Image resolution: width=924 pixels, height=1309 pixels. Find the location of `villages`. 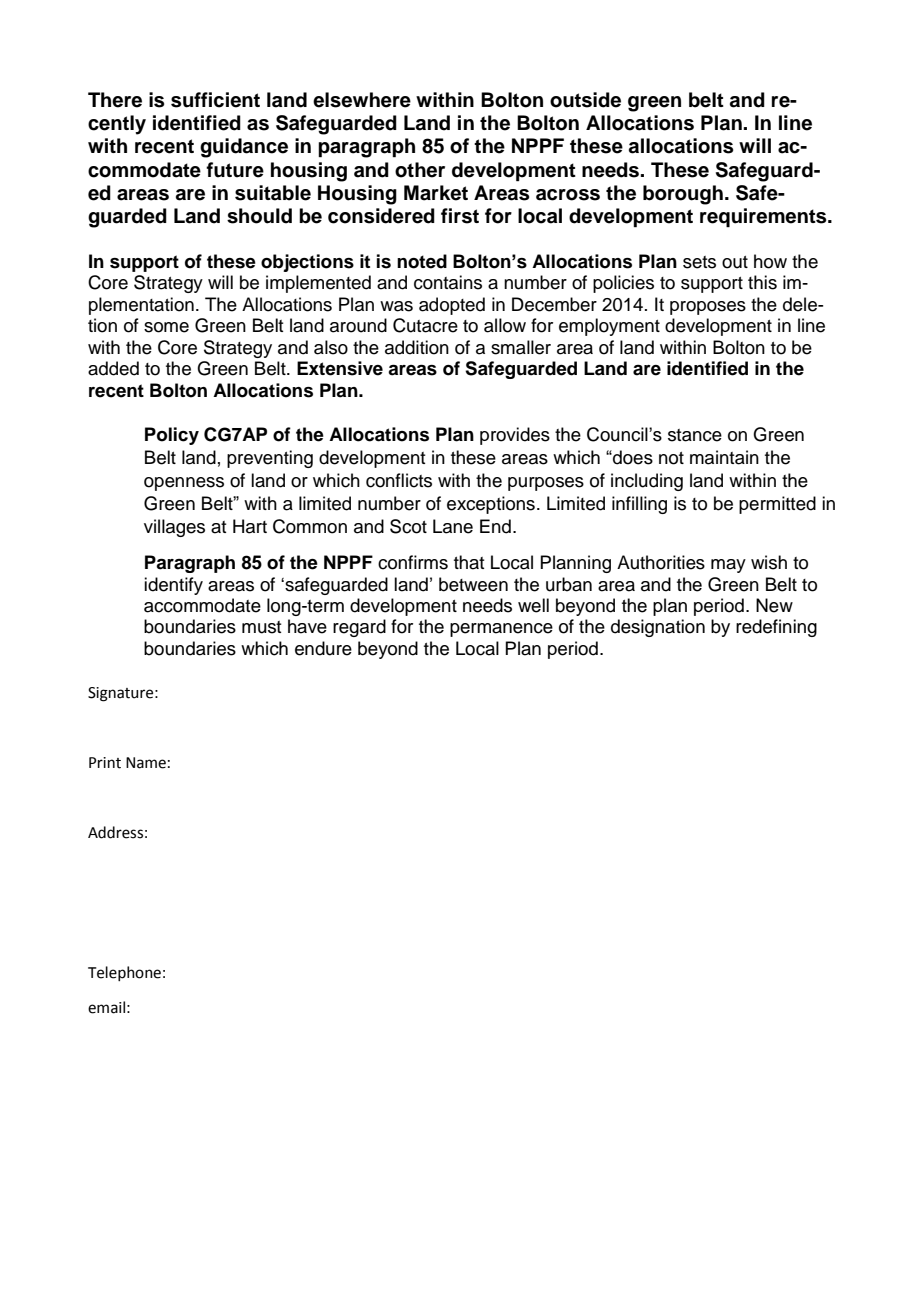

villages is located at coordinates (174, 528).
